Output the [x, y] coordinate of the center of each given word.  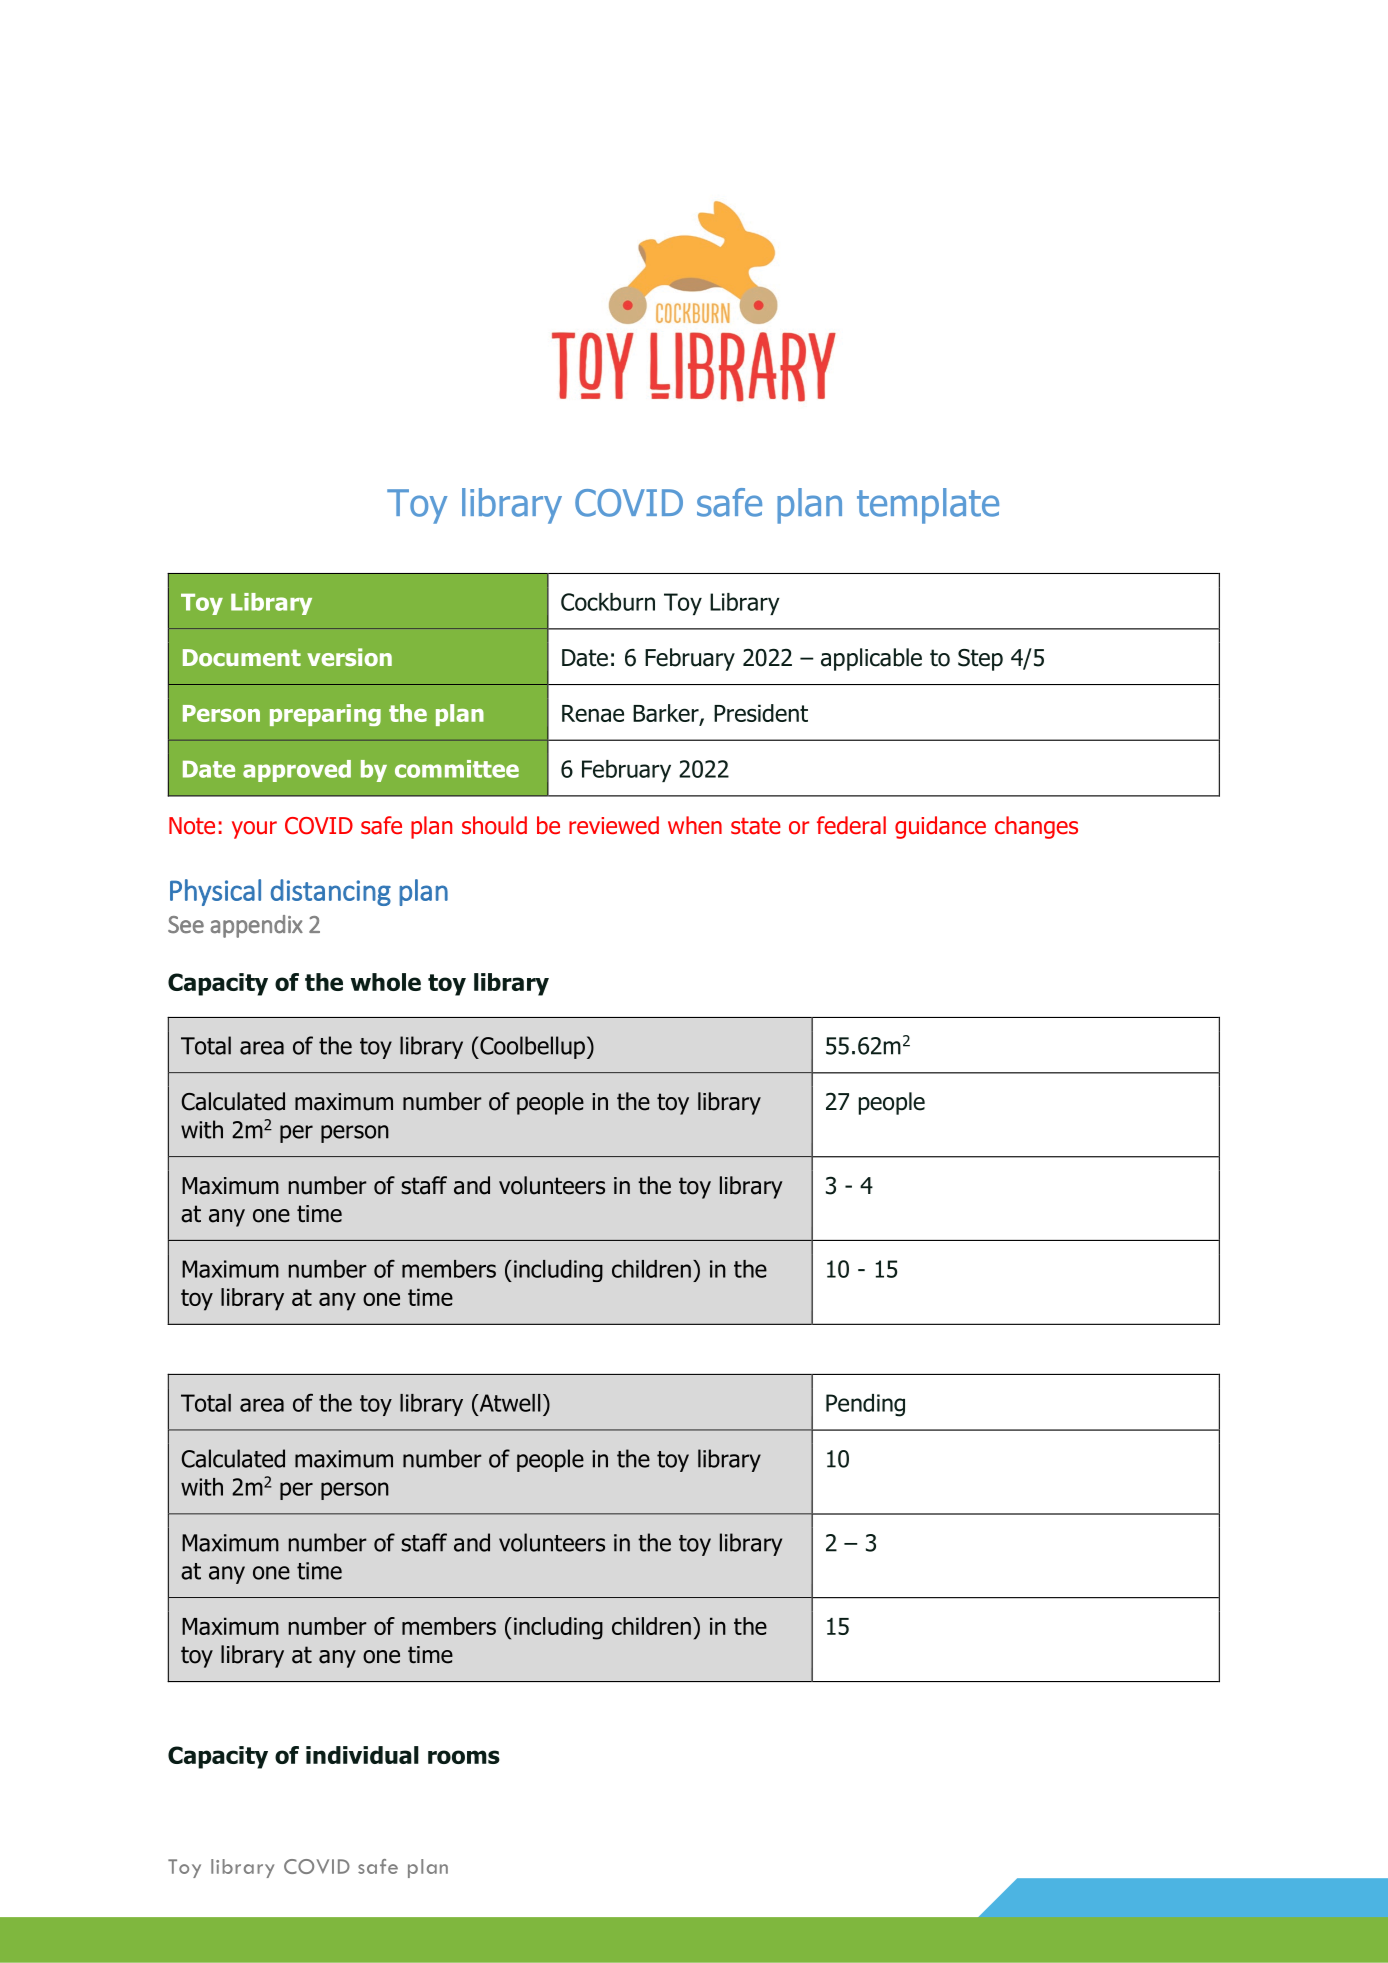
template [928, 506]
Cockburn [608, 602]
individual [362, 1755]
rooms [464, 1757]
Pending [865, 1405]
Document [242, 657]
